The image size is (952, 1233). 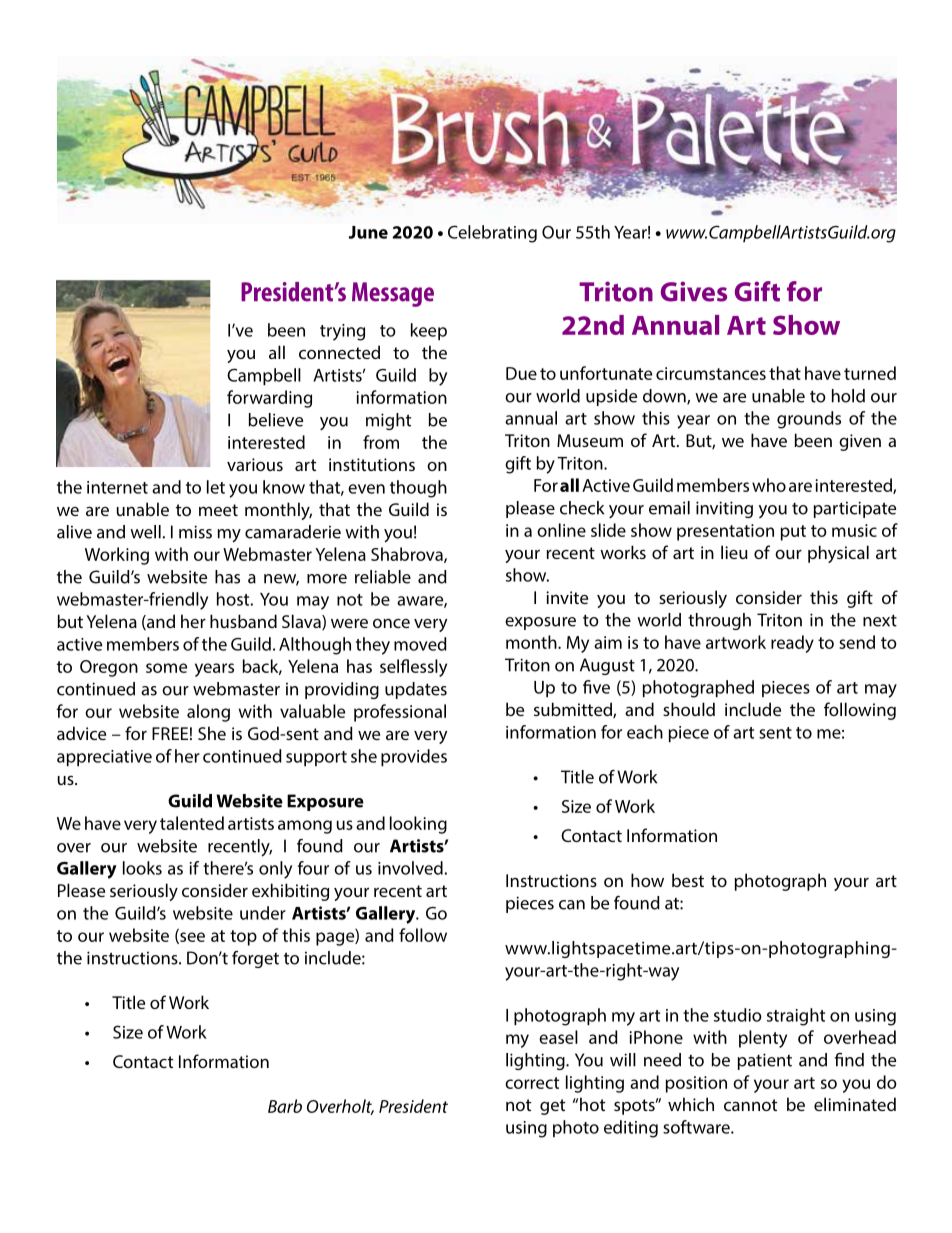 I want to click on June, so click(x=368, y=232).
